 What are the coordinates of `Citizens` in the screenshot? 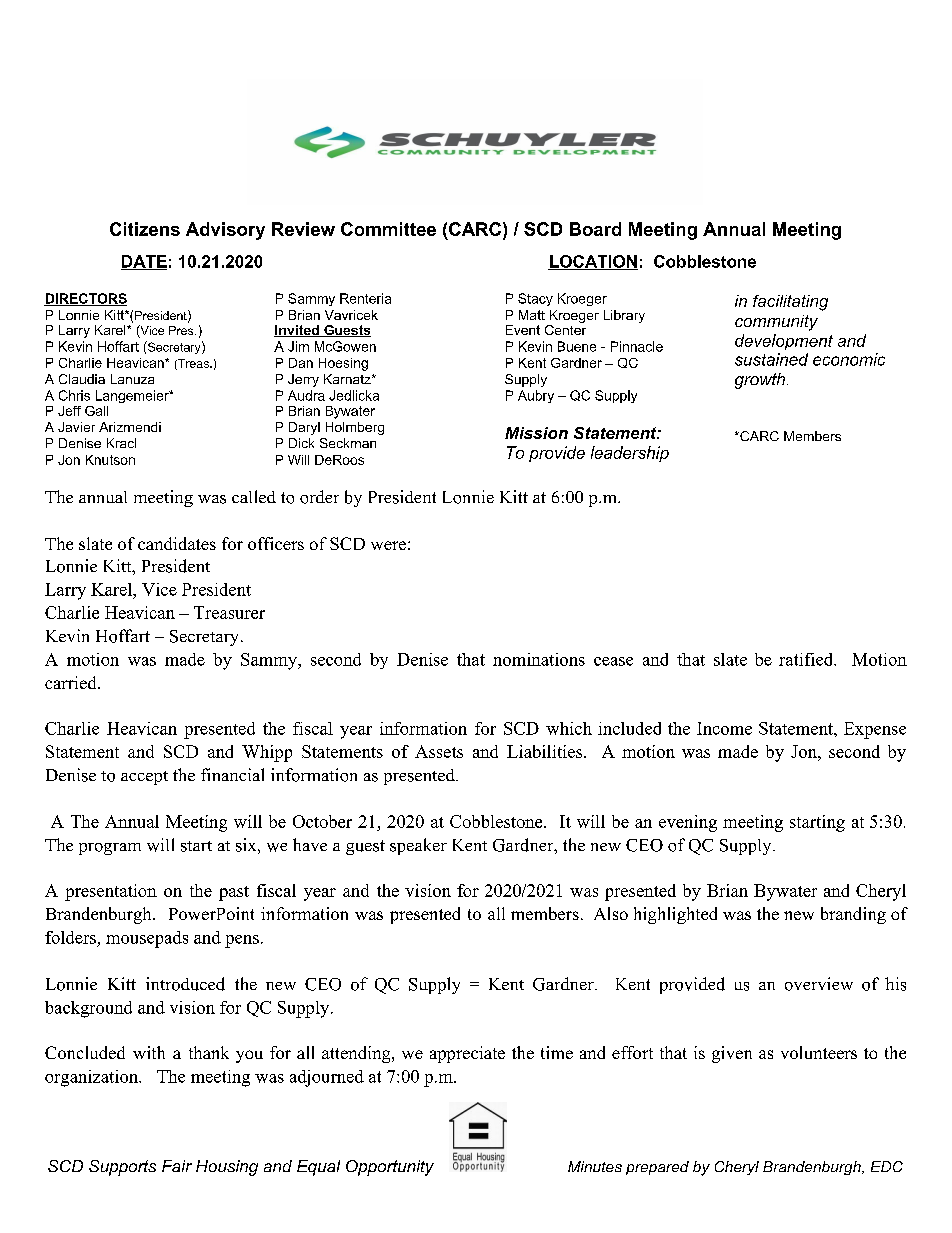 It's located at (145, 229).
